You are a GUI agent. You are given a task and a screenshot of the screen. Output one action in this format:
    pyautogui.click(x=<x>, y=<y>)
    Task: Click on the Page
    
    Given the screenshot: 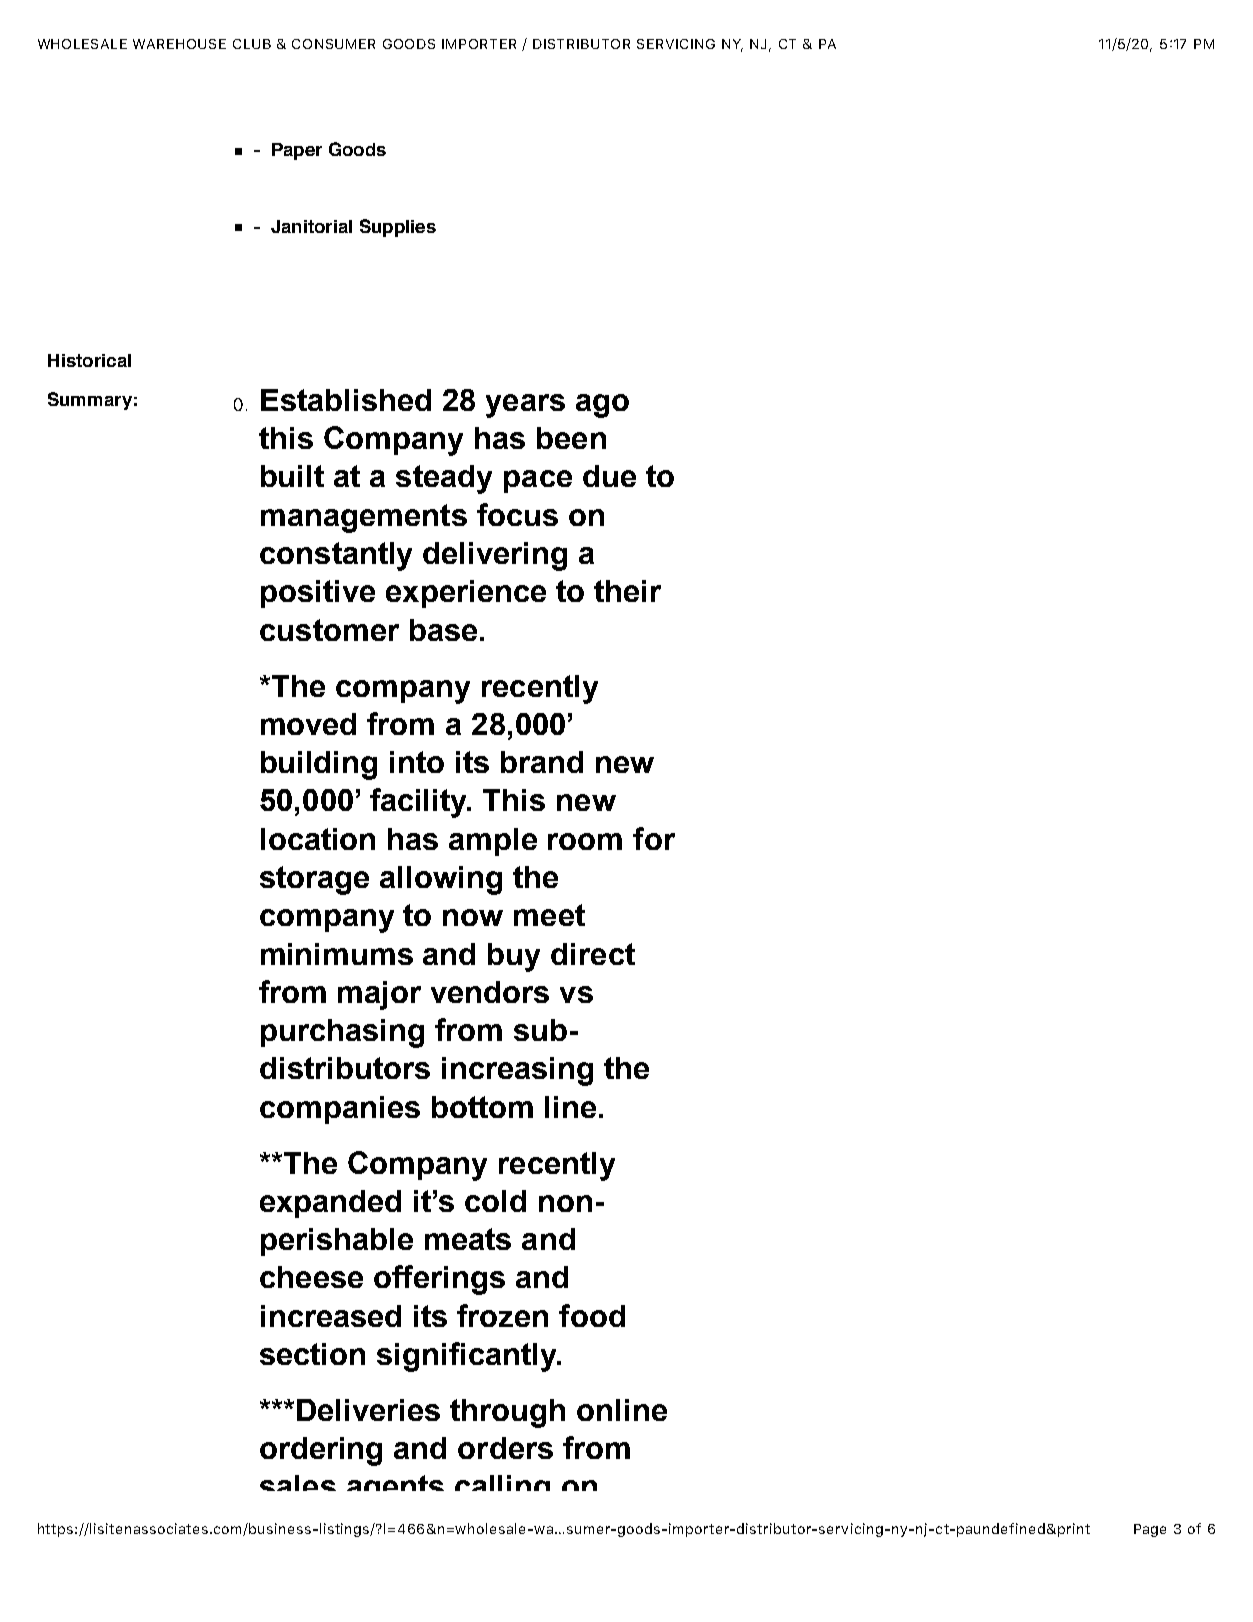 What is the action you would take?
    pyautogui.click(x=1150, y=1530)
